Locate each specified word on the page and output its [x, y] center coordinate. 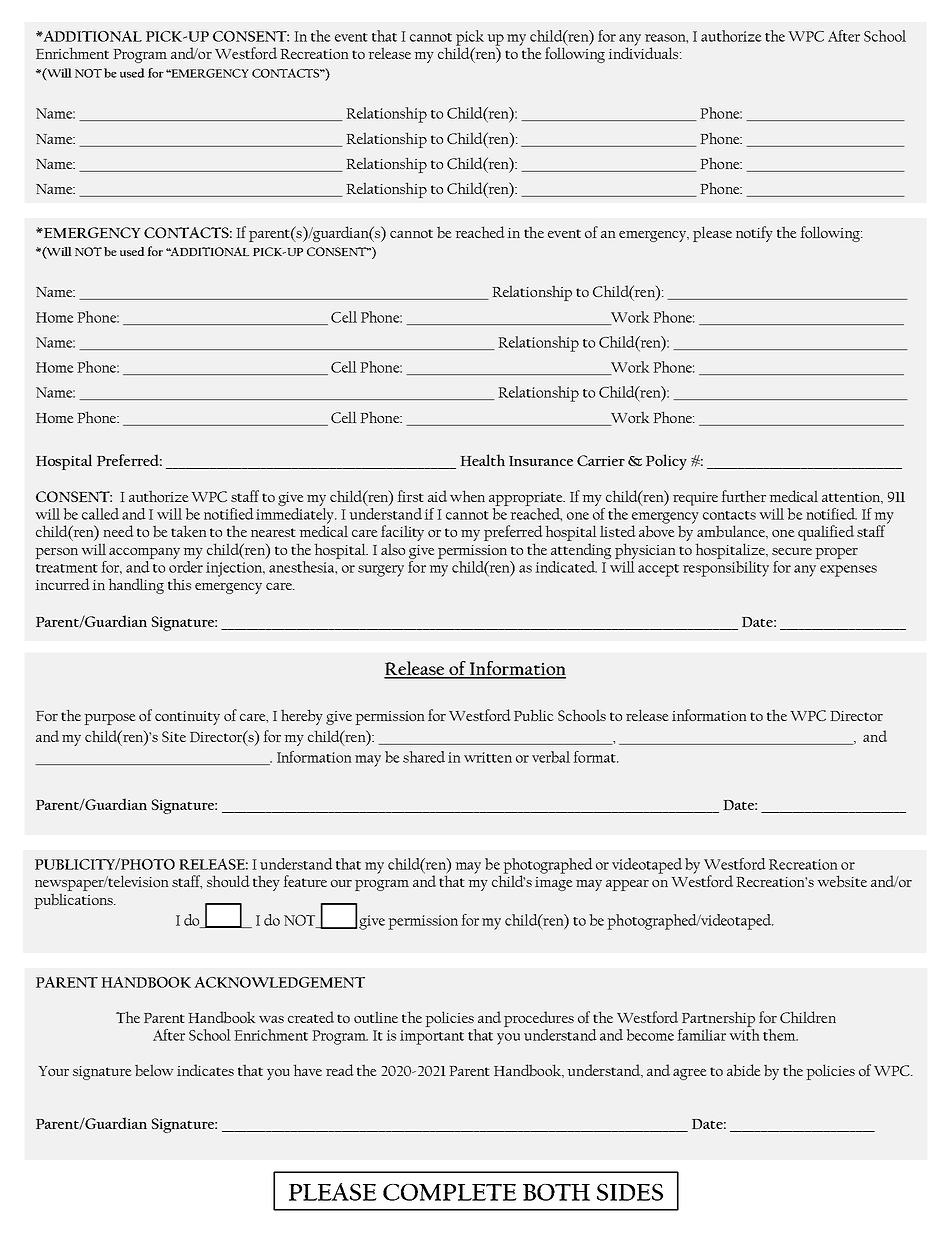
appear [627, 885]
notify [754, 234]
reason [666, 39]
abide [744, 1070]
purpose [110, 719]
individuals [644, 52]
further [743, 496]
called [100, 514]
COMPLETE [450, 1192]
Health [482, 460]
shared [424, 757]
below [154, 1070]
